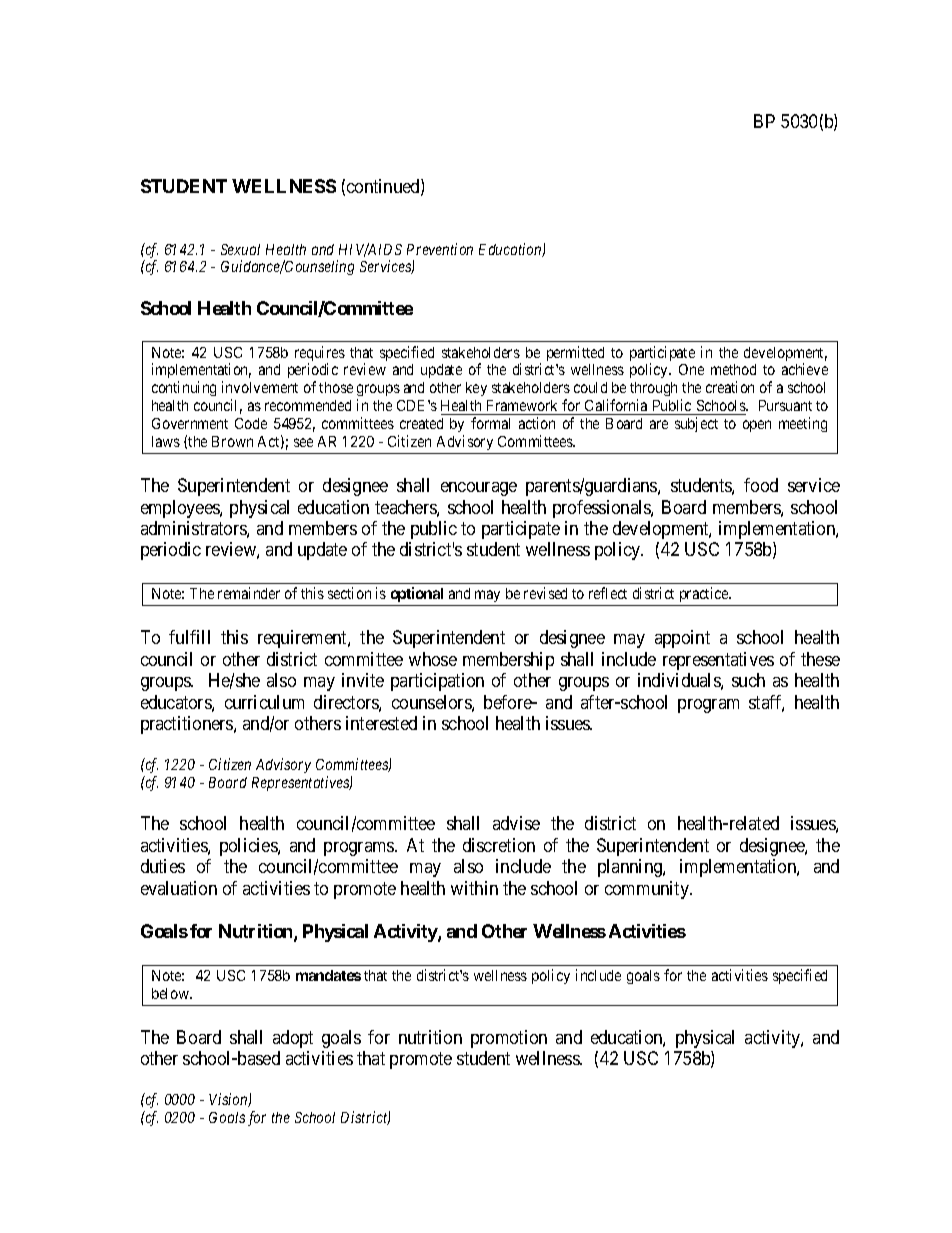 The image size is (952, 1233). What do you see at coordinates (293, 1039) in the image?
I see `adopt` at bounding box center [293, 1039].
